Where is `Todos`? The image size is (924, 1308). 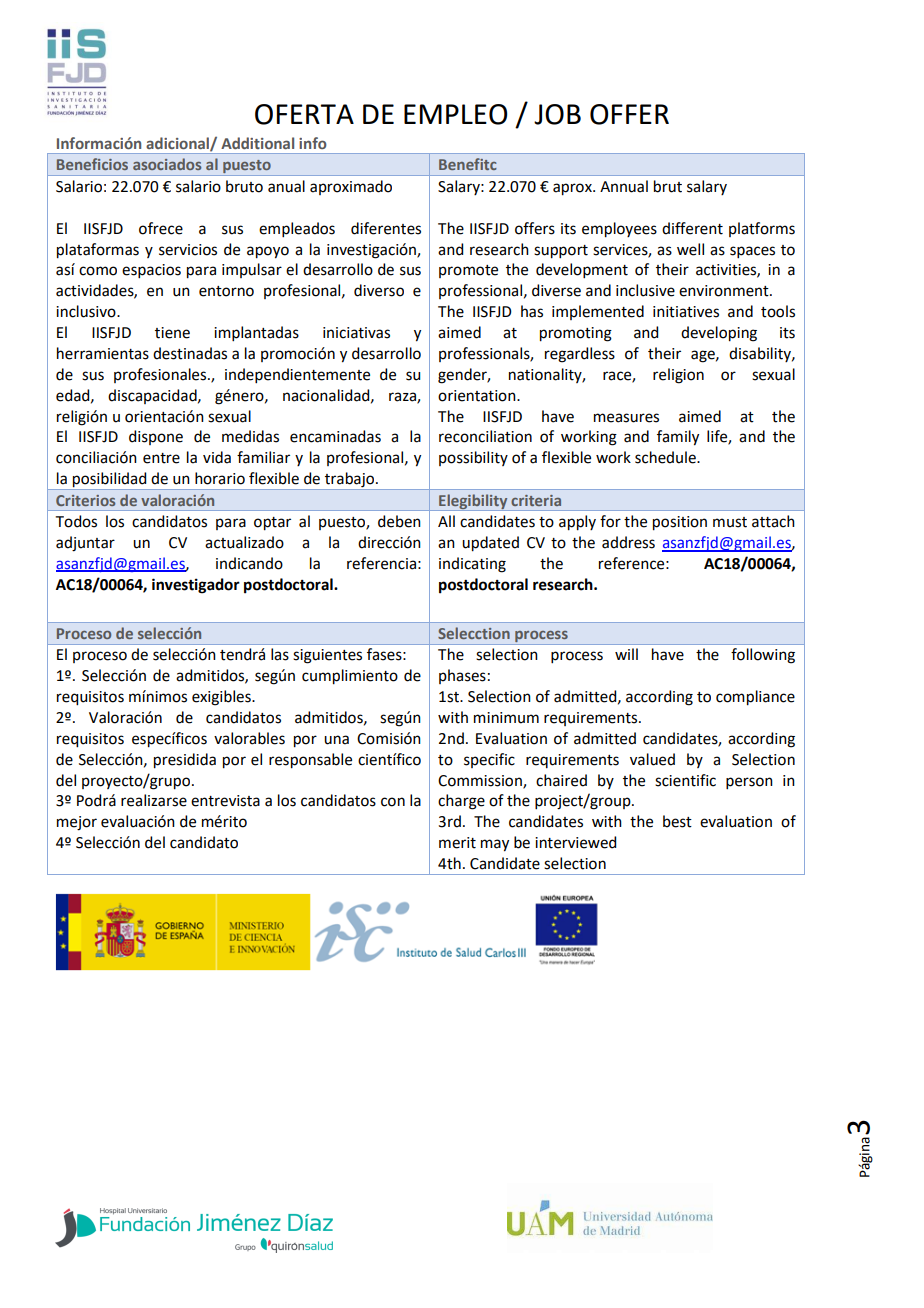 Todos is located at coordinates (76, 521).
